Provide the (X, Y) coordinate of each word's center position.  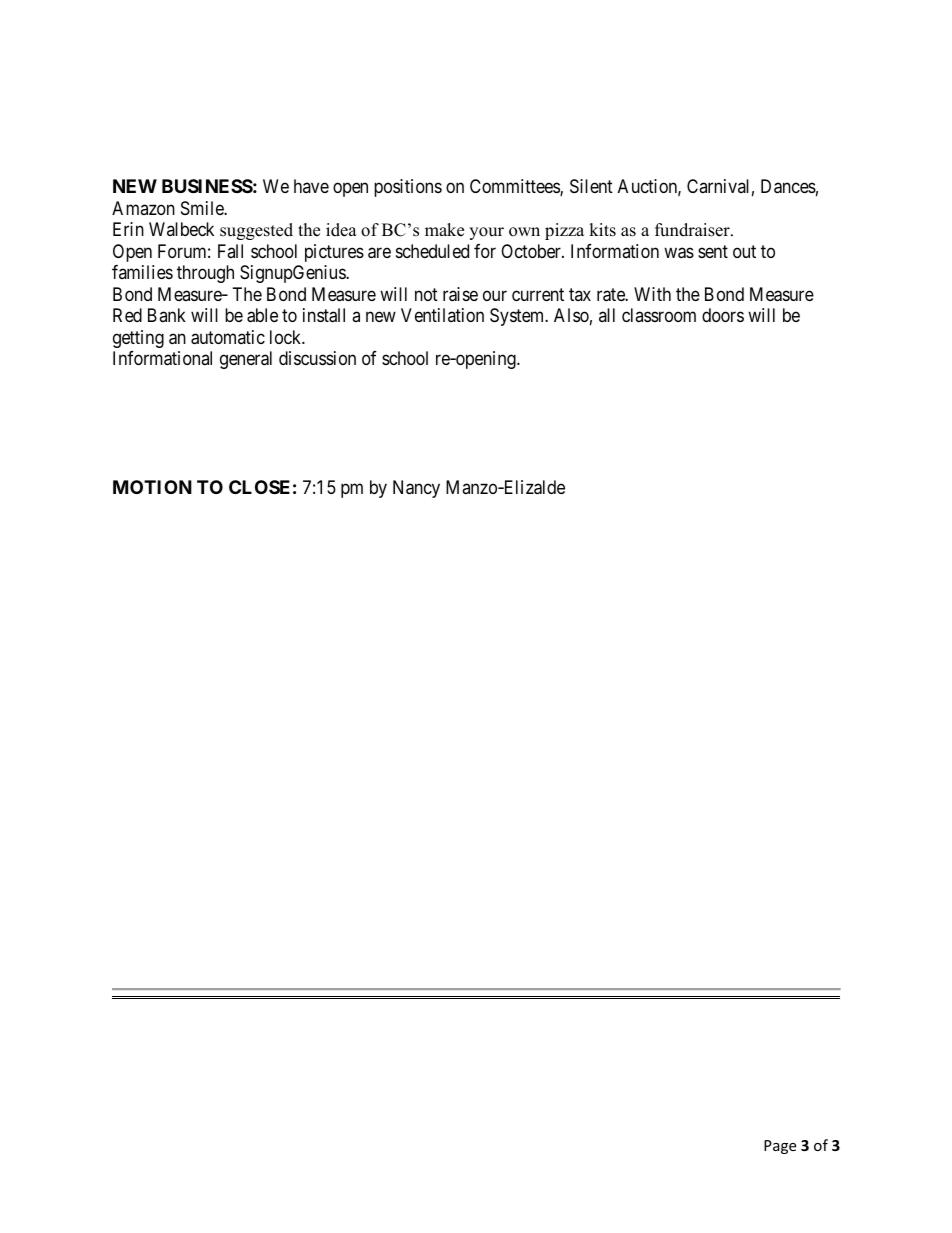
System (518, 317)
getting (138, 339)
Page (780, 1147)
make (444, 230)
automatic (228, 337)
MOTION (152, 487)
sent (713, 251)
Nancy (416, 489)
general (246, 360)
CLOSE (259, 487)
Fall (230, 251)
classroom (659, 315)
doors (723, 315)
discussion (317, 358)
